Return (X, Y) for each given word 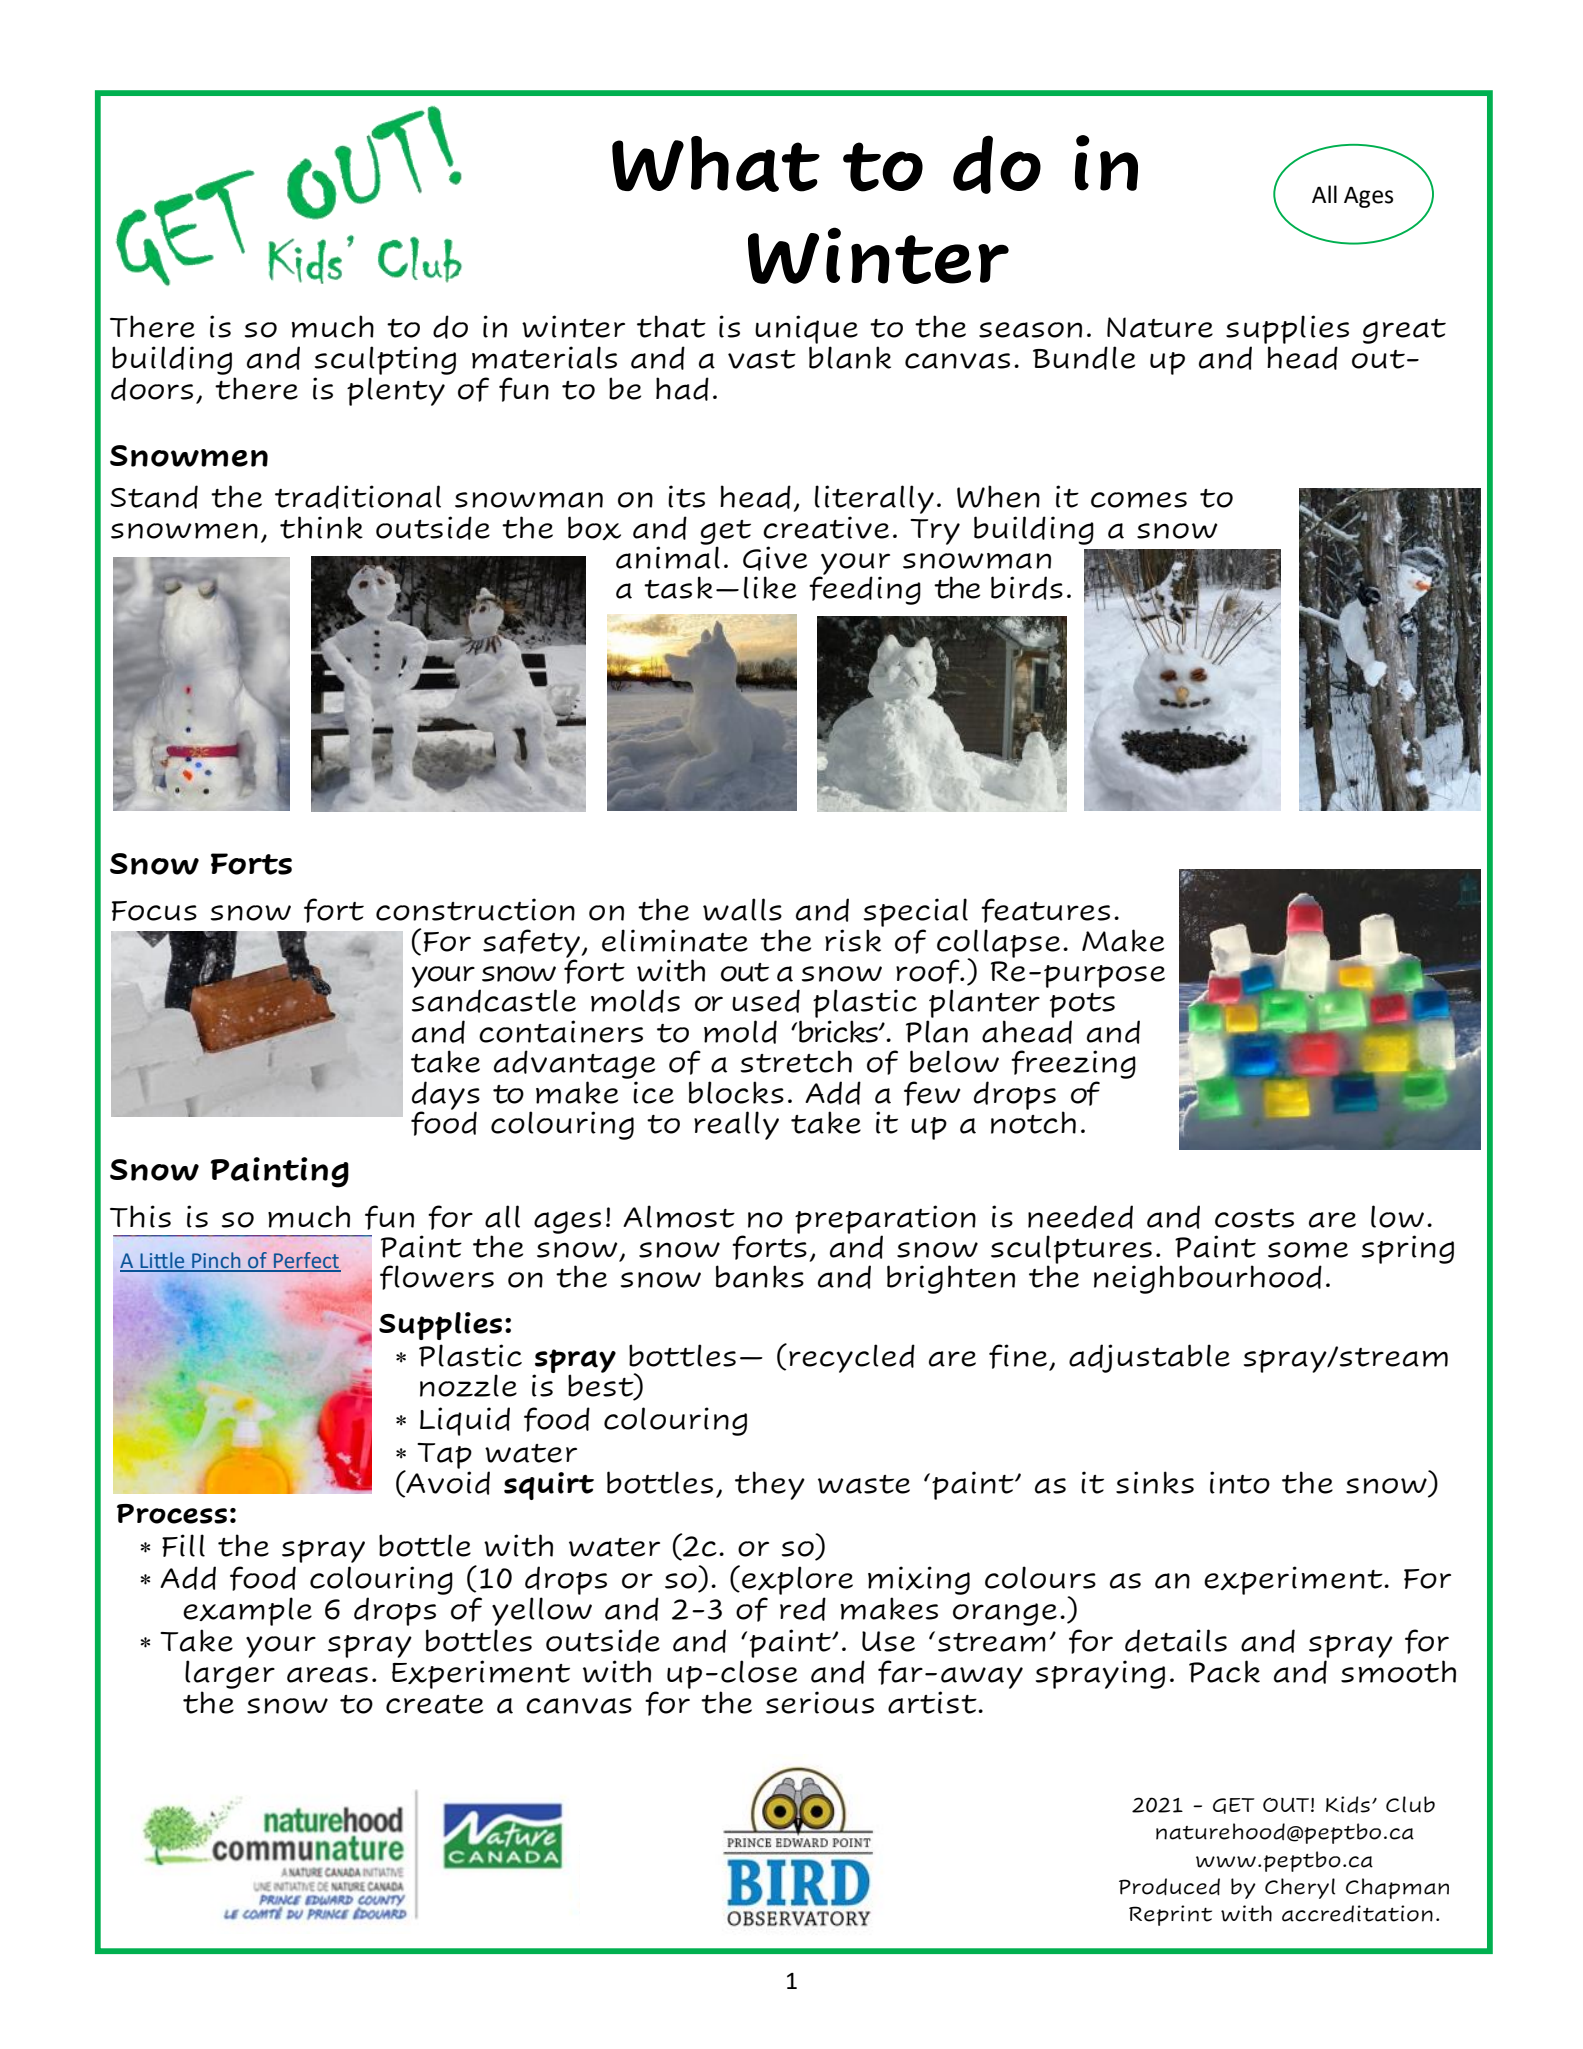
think (321, 527)
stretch (796, 1061)
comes (1139, 500)
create (434, 1704)
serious (820, 1702)
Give (775, 558)
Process (172, 1514)
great (1404, 331)
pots (1082, 1005)
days (446, 1096)
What (716, 164)
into (1240, 1482)
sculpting (385, 360)
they (770, 1485)
